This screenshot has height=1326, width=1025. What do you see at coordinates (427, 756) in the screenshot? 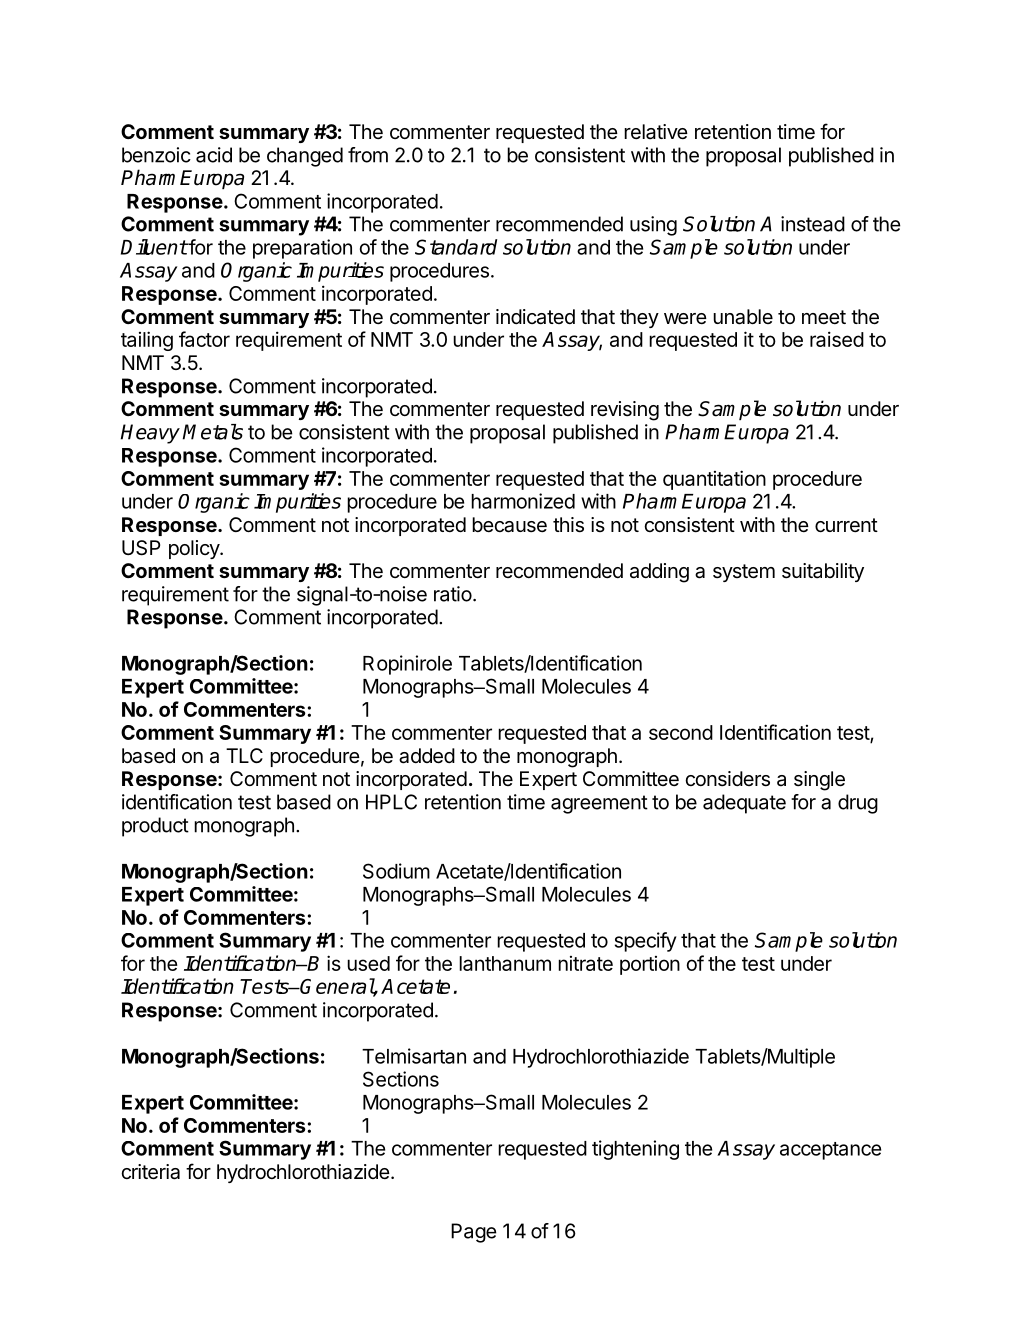
I see `added` at bounding box center [427, 756].
